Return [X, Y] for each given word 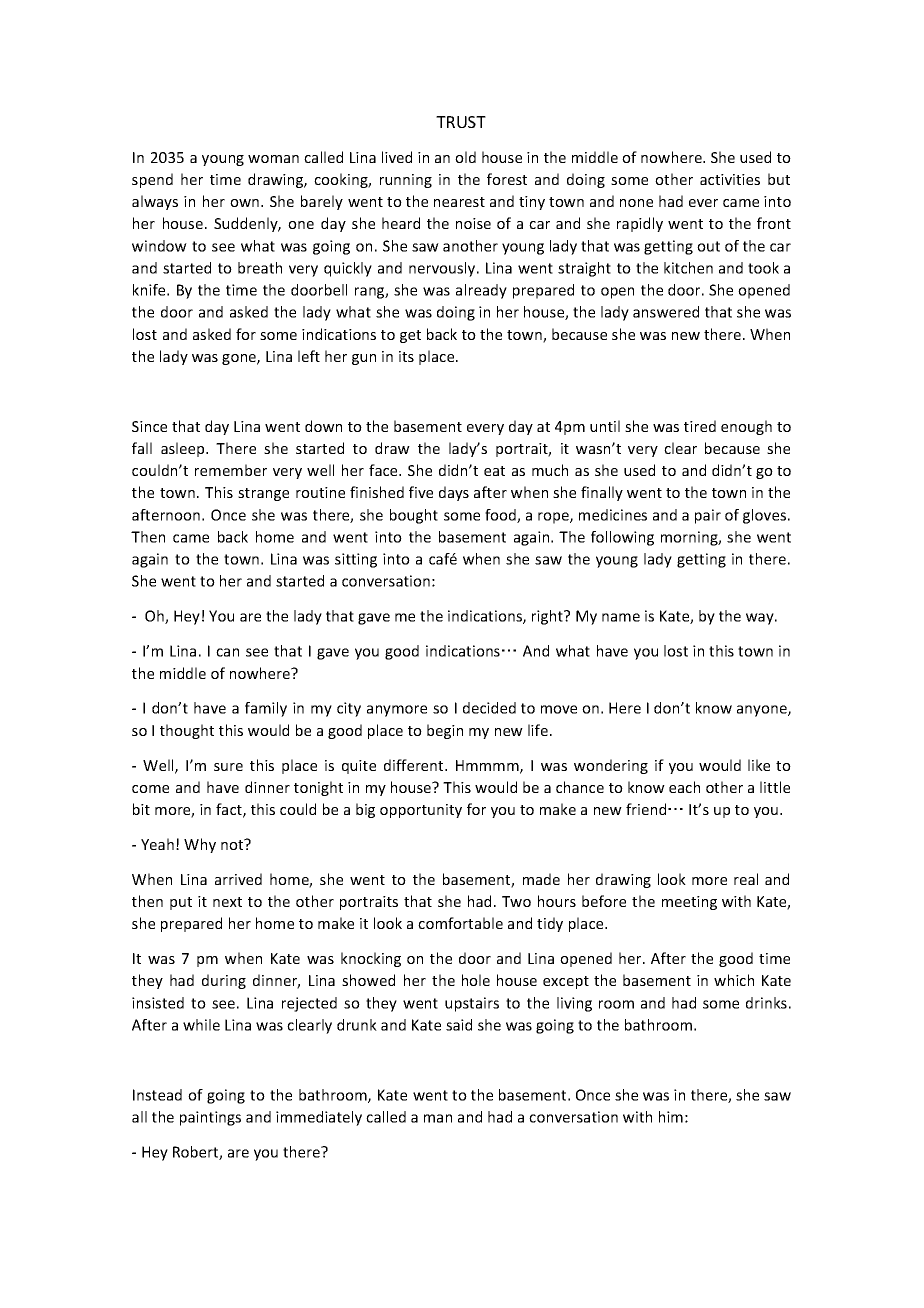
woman [273, 159]
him [671, 1117]
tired [700, 426]
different [415, 765]
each [684, 787]
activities [730, 179]
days [454, 493]
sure [228, 767]
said [459, 1025]
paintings [210, 1118]
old [465, 157]
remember [231, 470]
